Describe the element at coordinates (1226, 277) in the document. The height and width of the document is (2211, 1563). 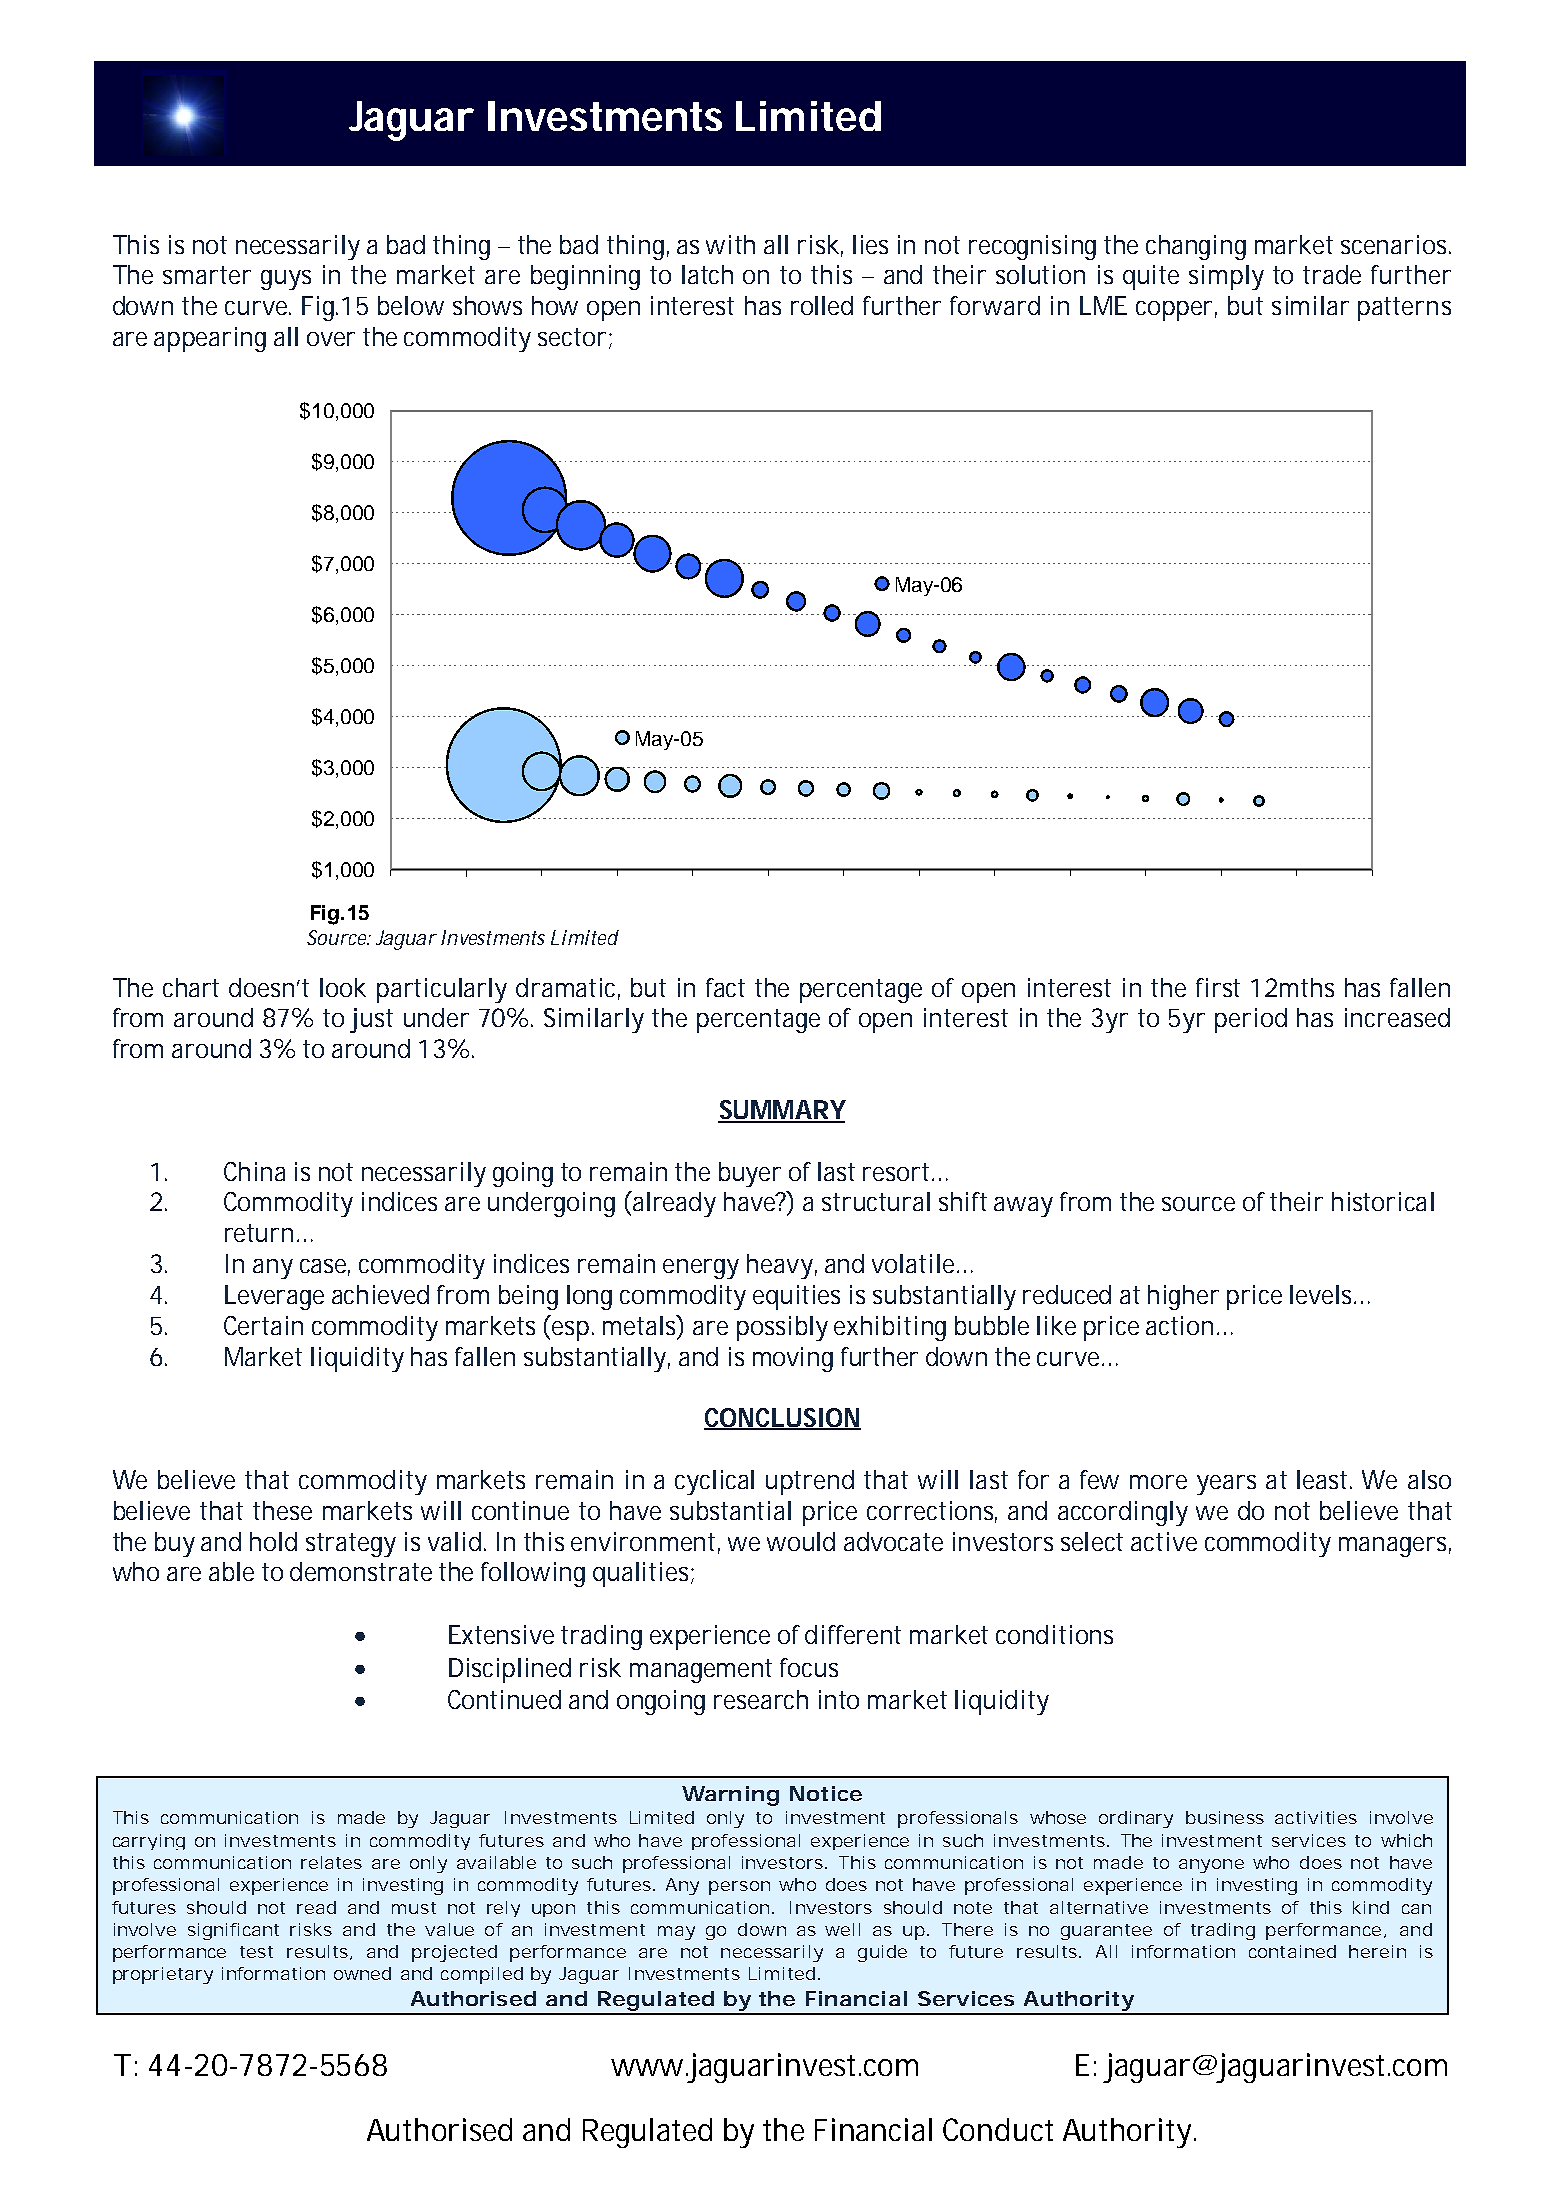
I see `simply` at that location.
